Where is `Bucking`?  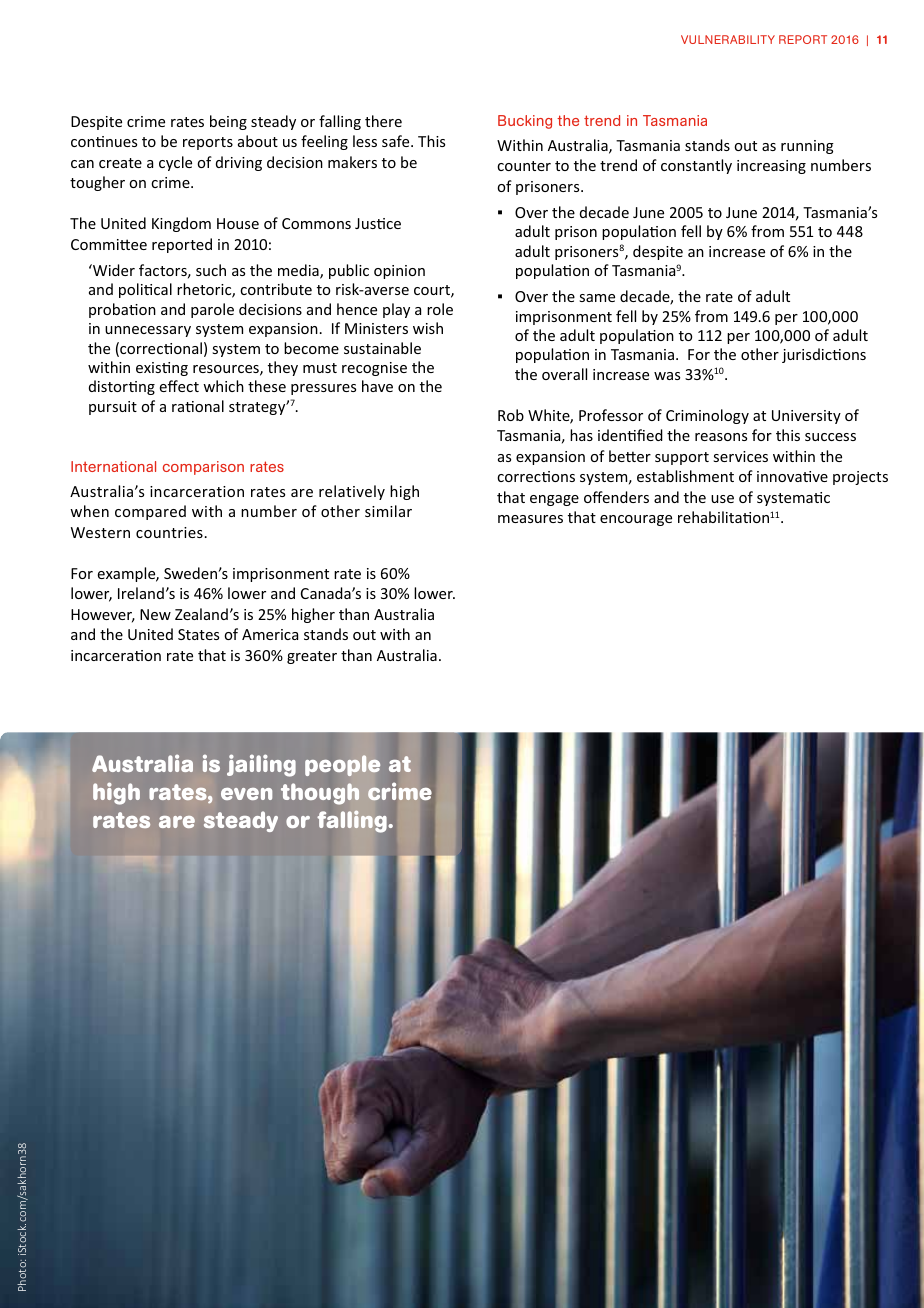 Bucking is located at coordinates (525, 122).
